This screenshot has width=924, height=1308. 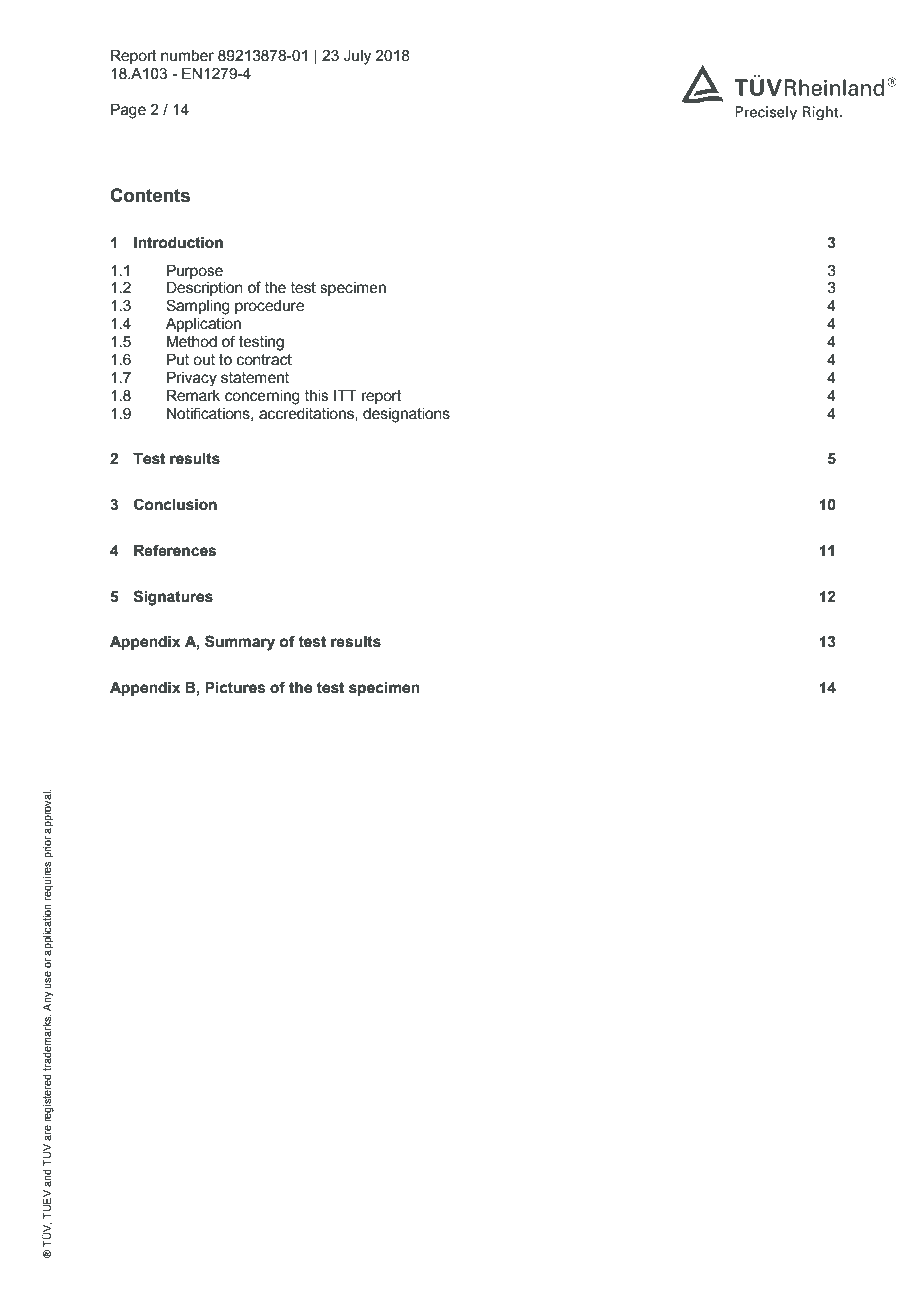 I want to click on Summary, so click(x=240, y=643).
